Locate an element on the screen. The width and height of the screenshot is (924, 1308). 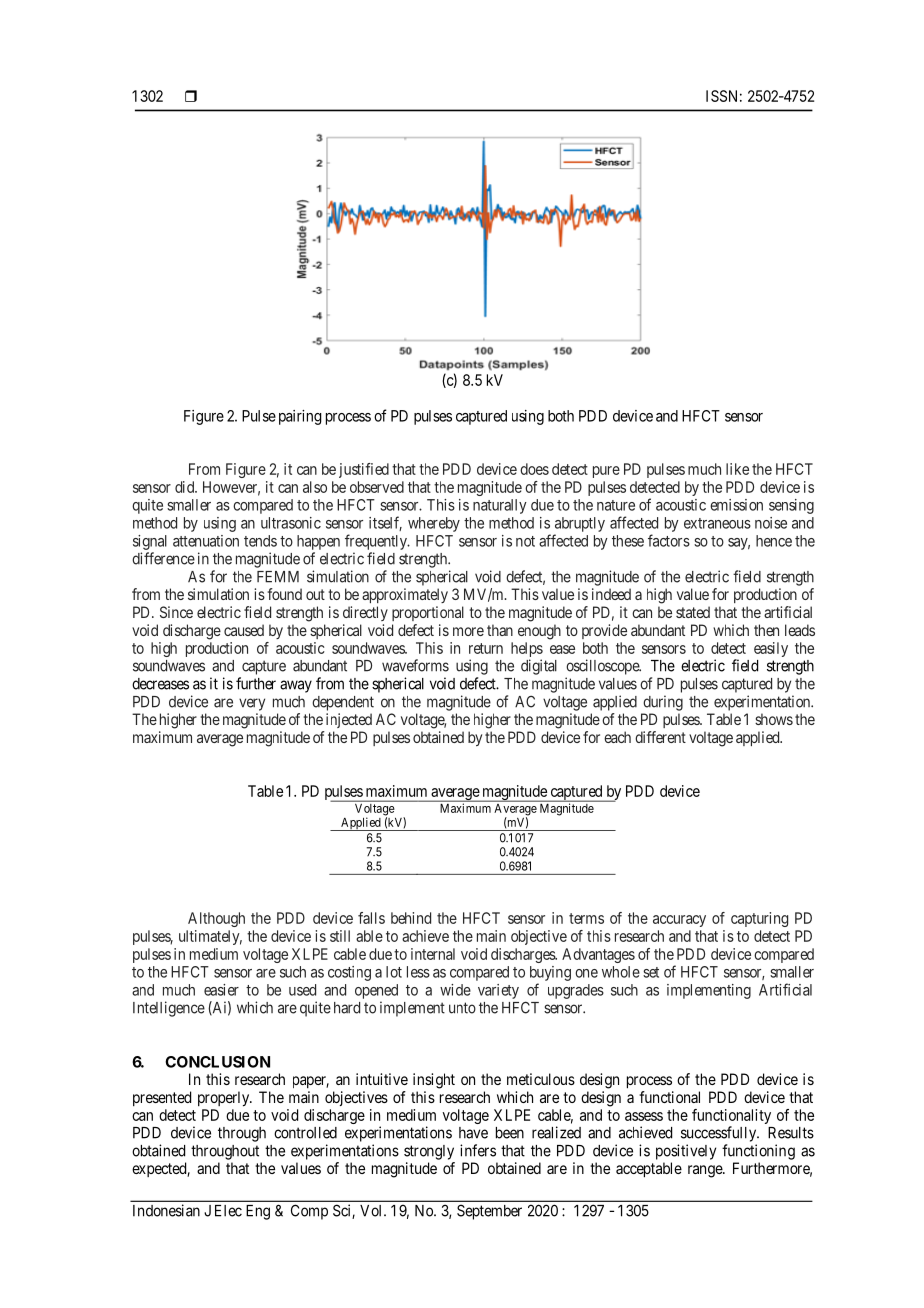
during is located at coordinates (663, 703).
